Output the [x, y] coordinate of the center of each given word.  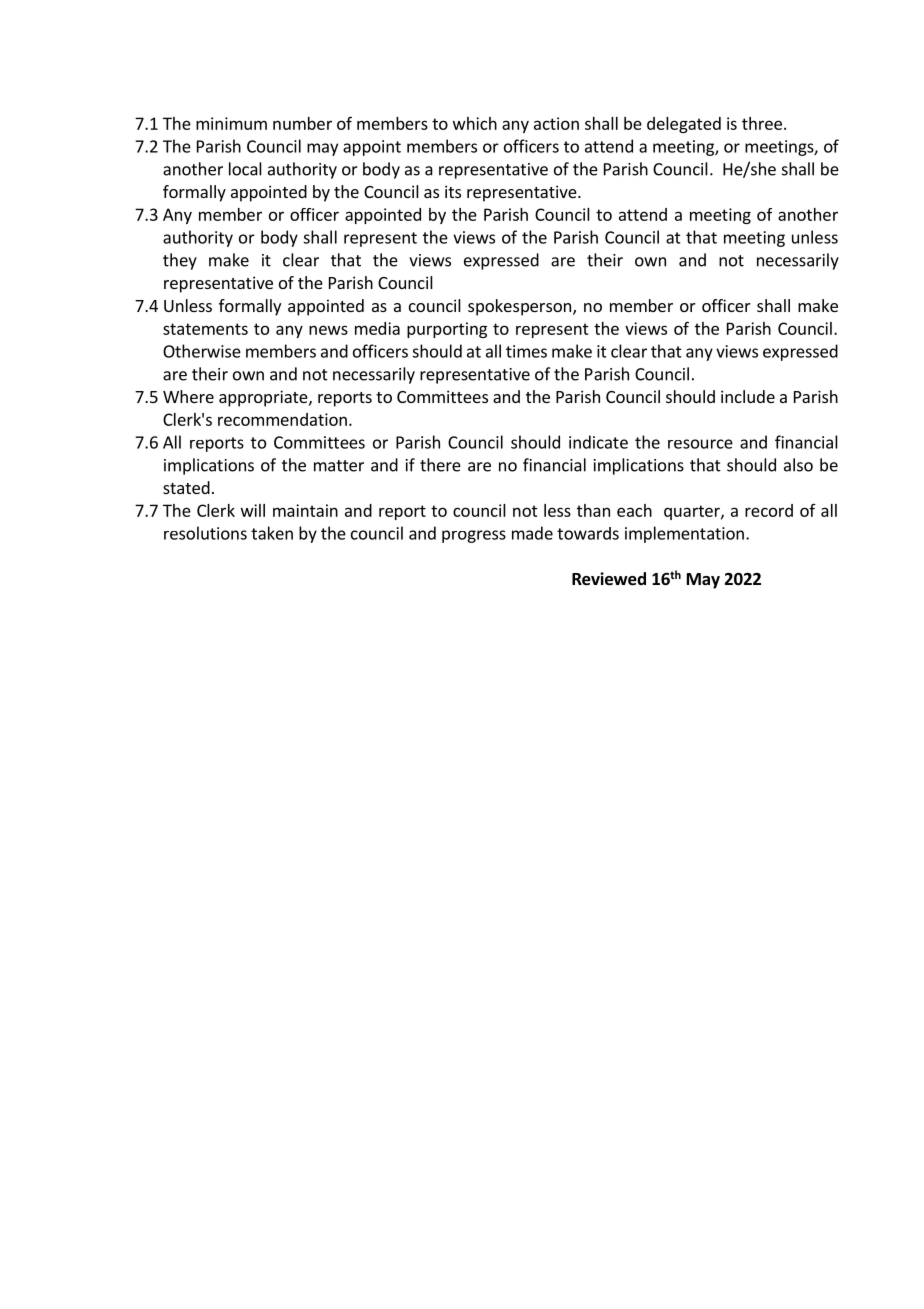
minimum [231, 123]
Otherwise [202, 351]
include [748, 396]
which [475, 123]
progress [474, 536]
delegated [684, 125]
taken [272, 533]
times [526, 351]
